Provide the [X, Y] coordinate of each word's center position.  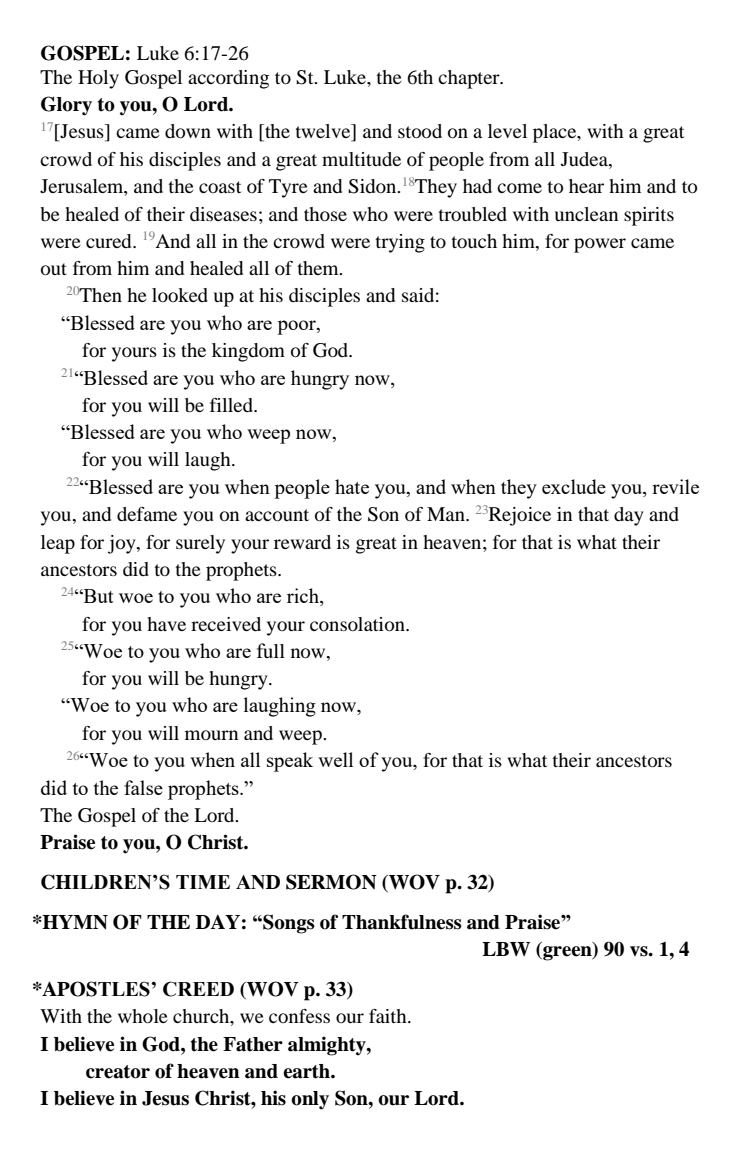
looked [180, 295]
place [556, 133]
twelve [324, 132]
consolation [358, 624]
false [143, 787]
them [319, 268]
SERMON [331, 882]
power [600, 245]
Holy [98, 79]
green [567, 953]
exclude [574, 486]
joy [123, 544]
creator [118, 1072]
